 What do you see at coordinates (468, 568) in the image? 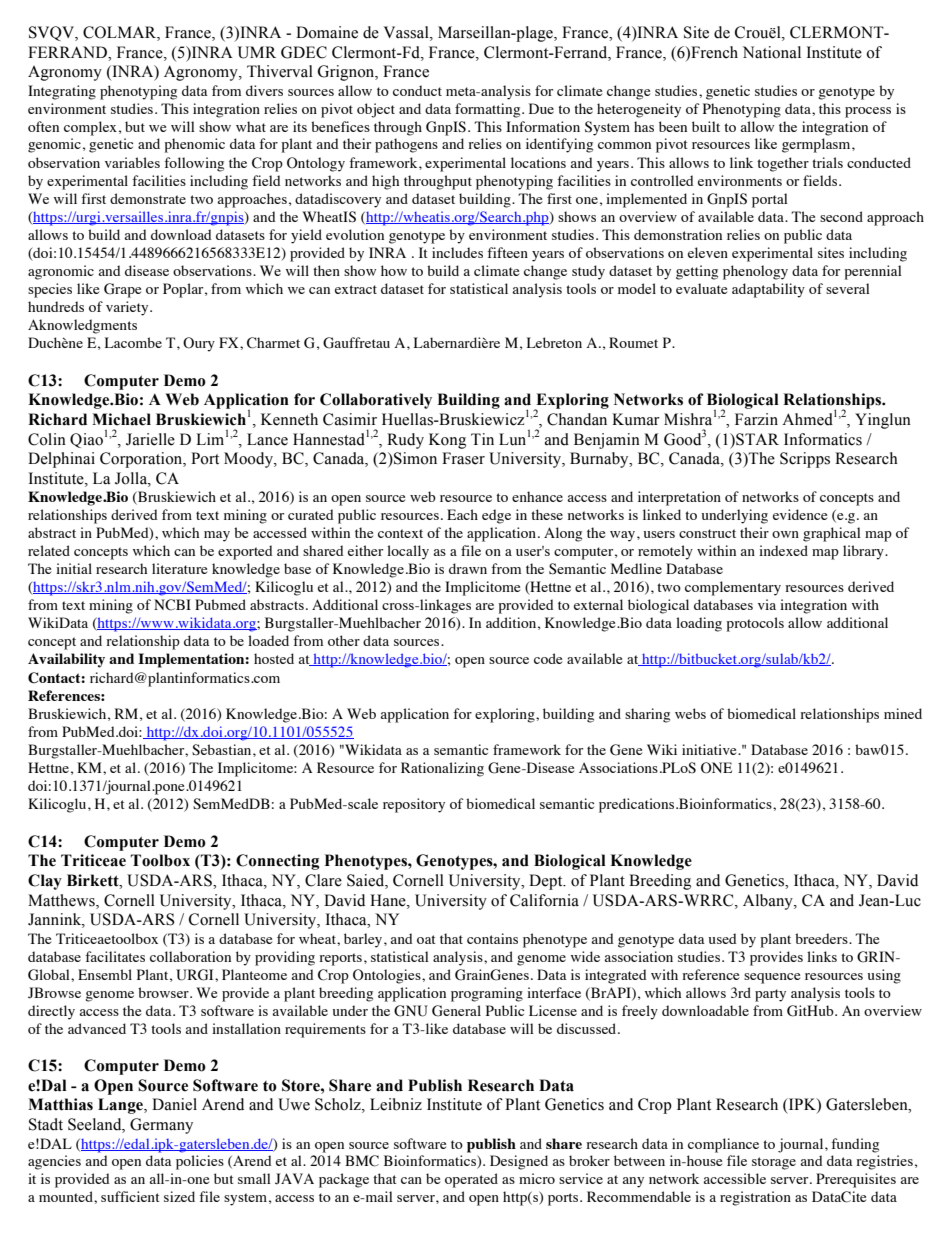
I see `drawn` at bounding box center [468, 568].
